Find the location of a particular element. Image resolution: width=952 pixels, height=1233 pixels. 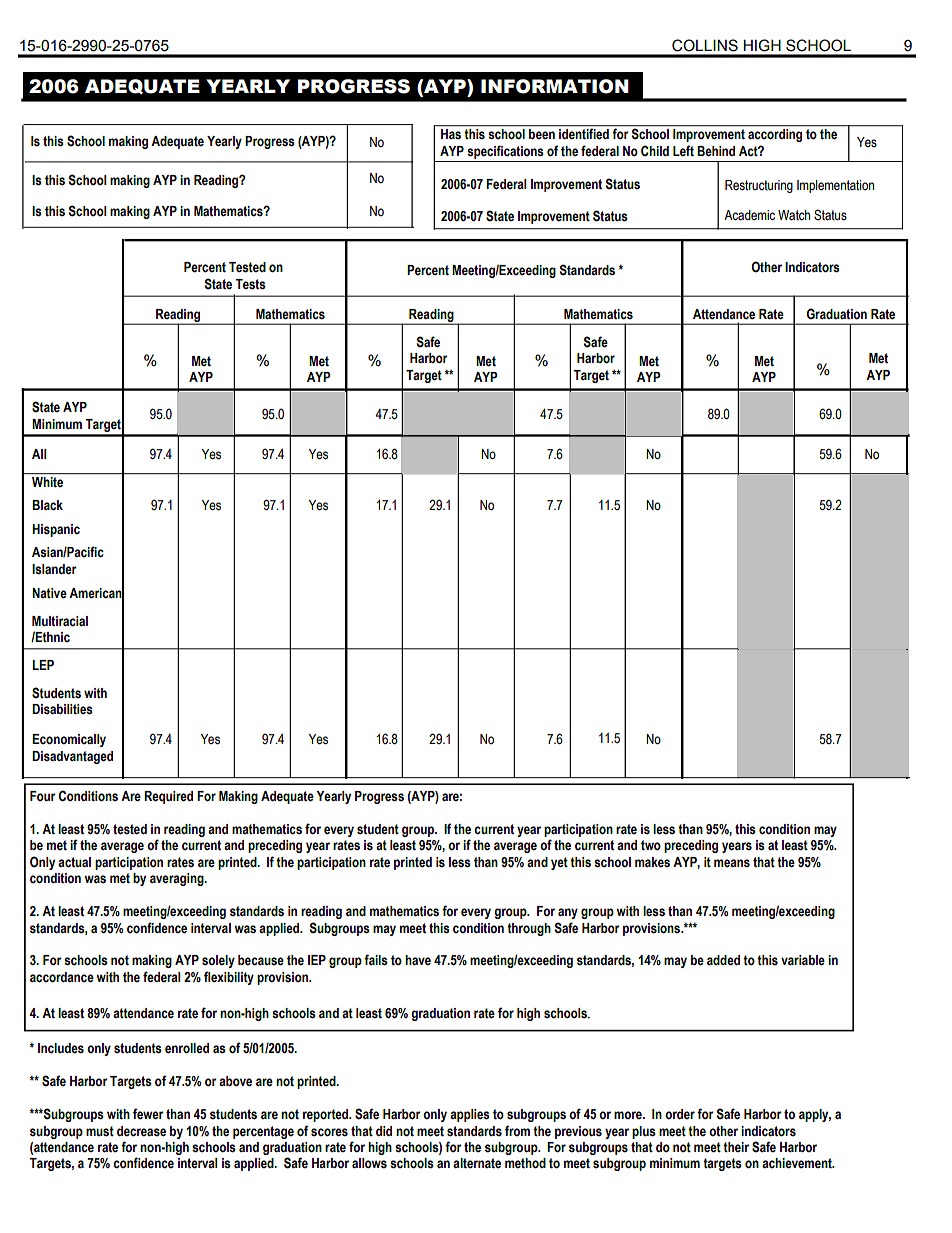

Tests is located at coordinates (250, 284).
